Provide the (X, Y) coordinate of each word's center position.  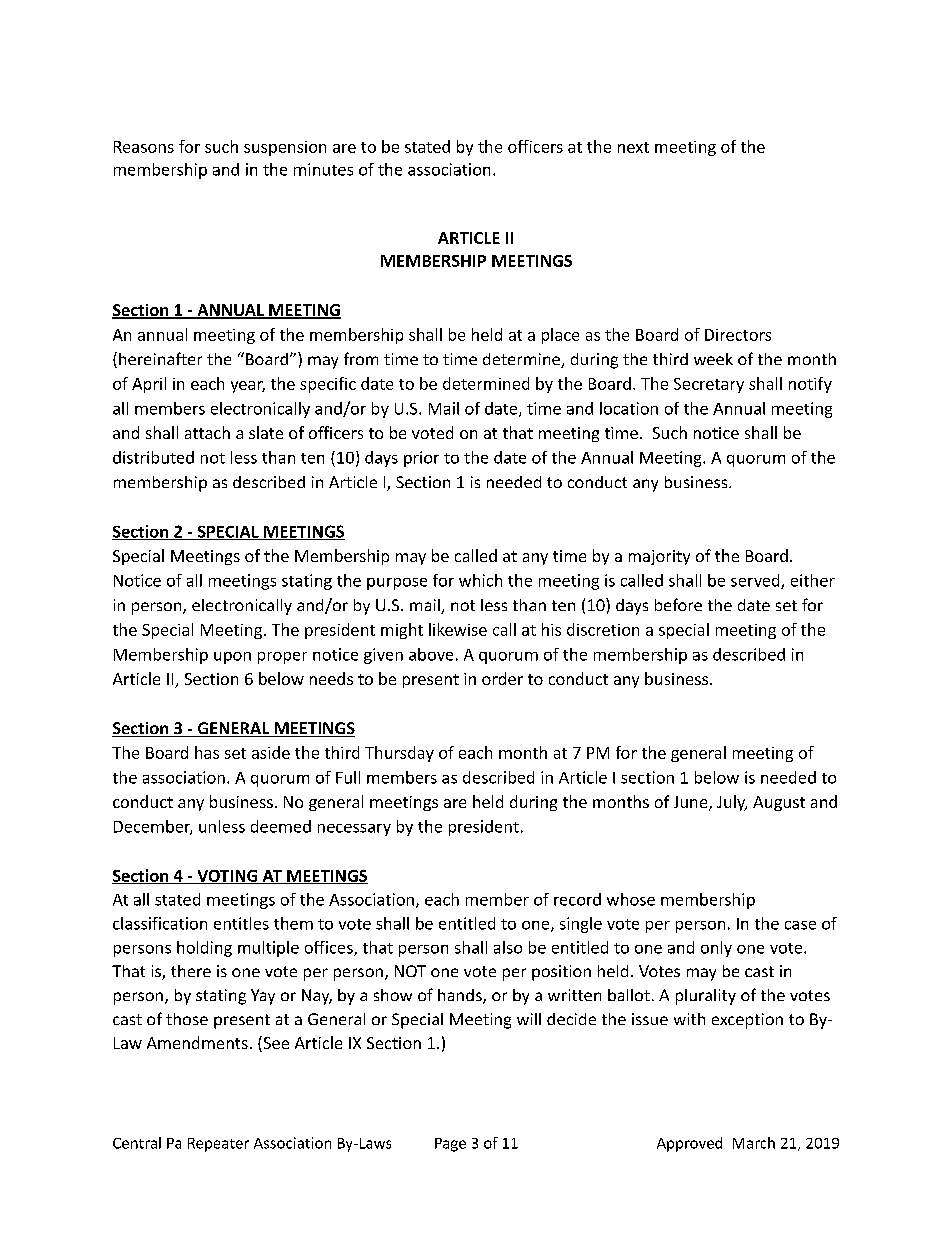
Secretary (709, 385)
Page (450, 1145)
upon (232, 658)
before (678, 604)
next (633, 147)
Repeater (218, 1145)
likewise (458, 629)
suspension (285, 148)
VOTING (227, 877)
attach (207, 432)
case (800, 925)
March (754, 1143)
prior (421, 459)
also (508, 947)
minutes (323, 169)
